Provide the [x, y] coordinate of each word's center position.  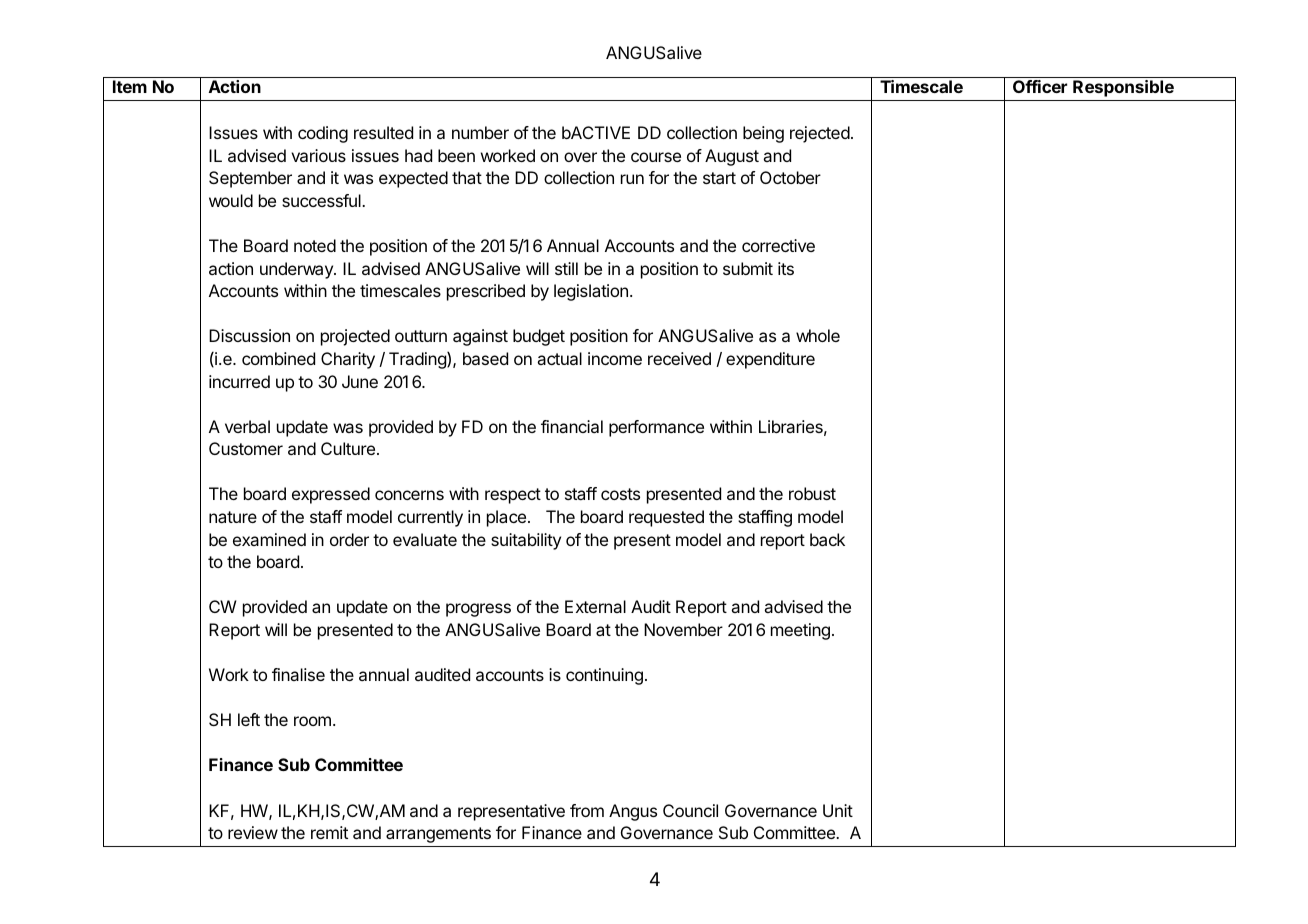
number [480, 132]
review [253, 832]
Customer [246, 448]
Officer [1040, 86]
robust [812, 493]
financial [572, 426]
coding [323, 134]
